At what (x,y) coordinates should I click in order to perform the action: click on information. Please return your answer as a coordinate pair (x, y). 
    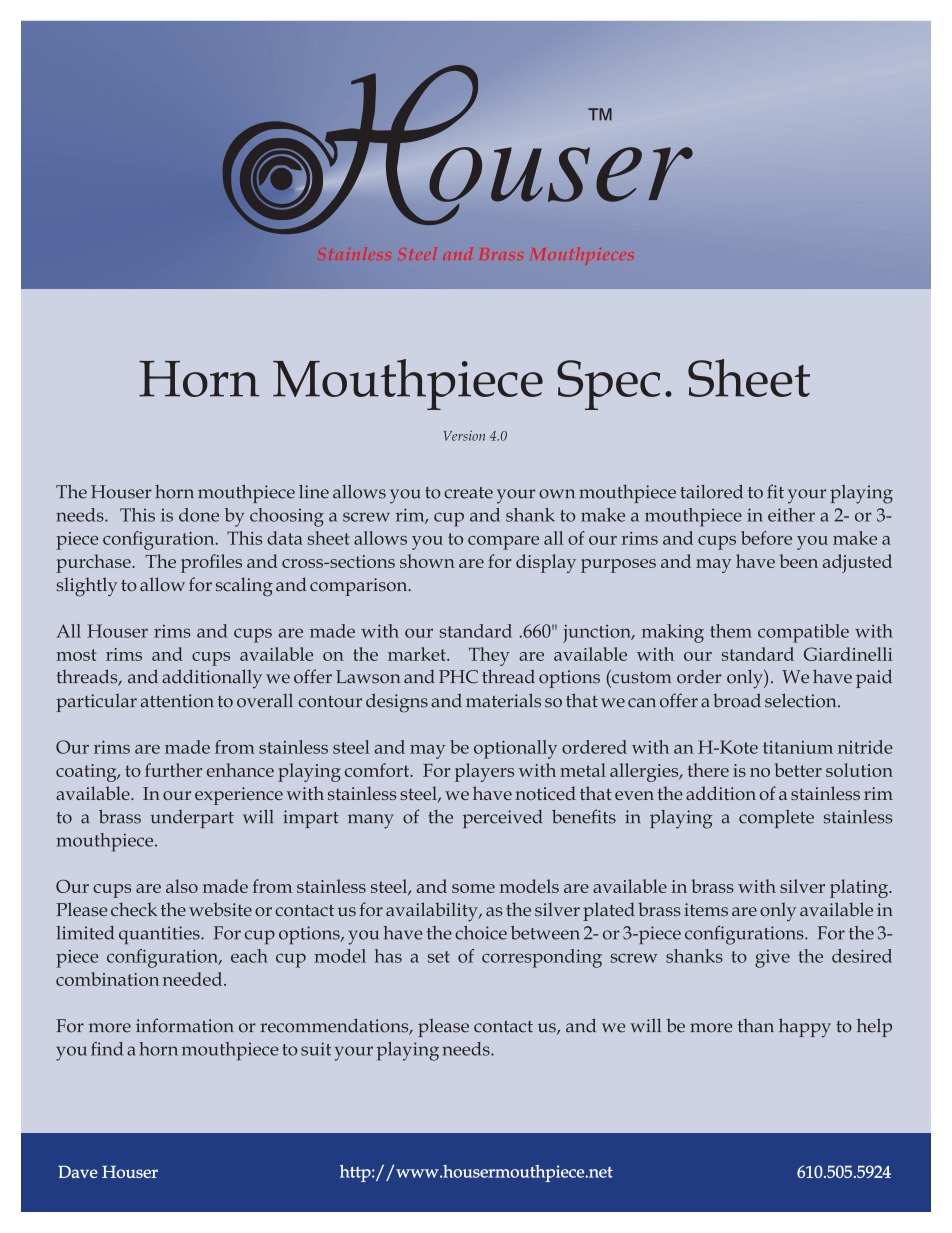
    Looking at the image, I should click on (185, 1025).
